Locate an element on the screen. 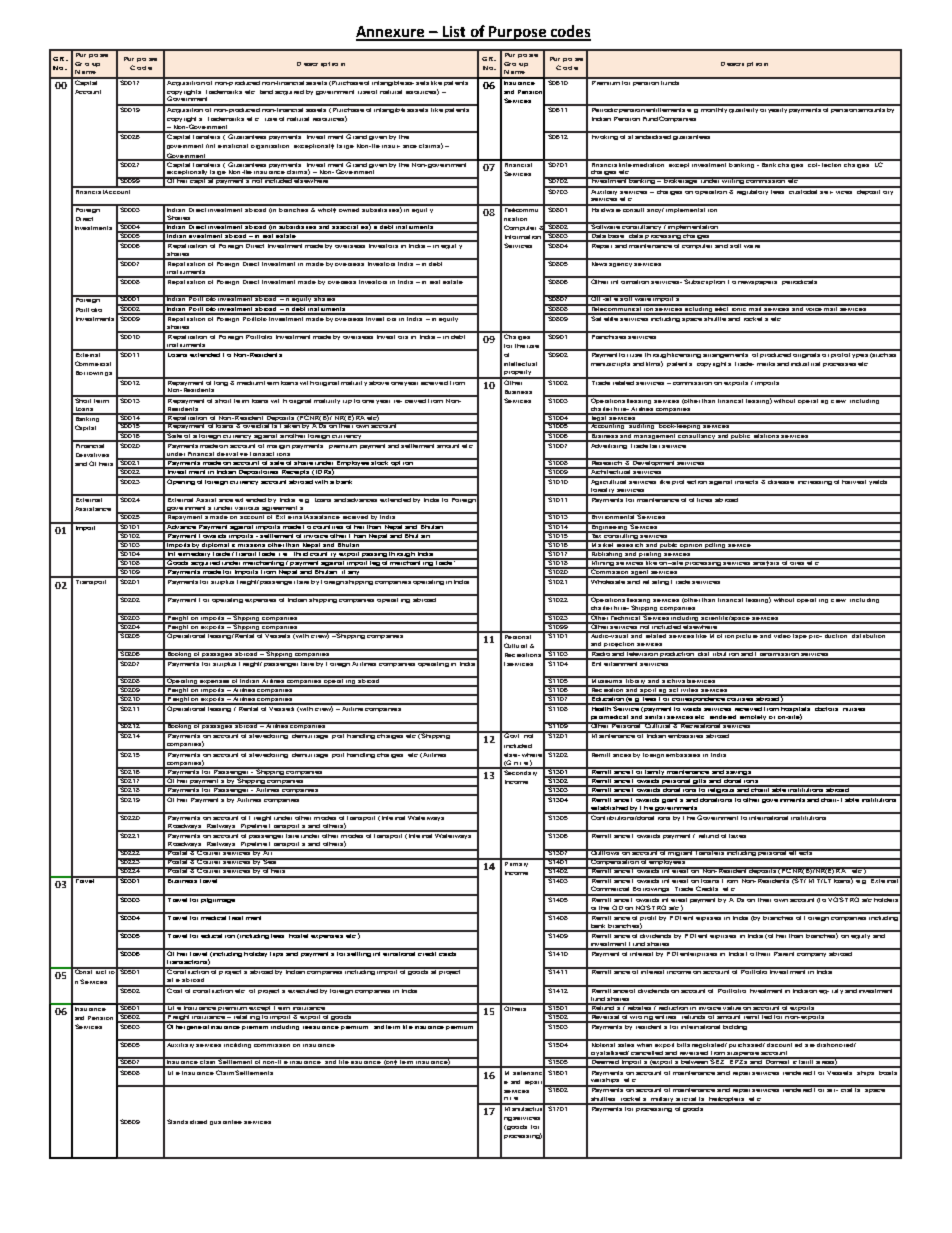  general is located at coordinates (198, 1026).
